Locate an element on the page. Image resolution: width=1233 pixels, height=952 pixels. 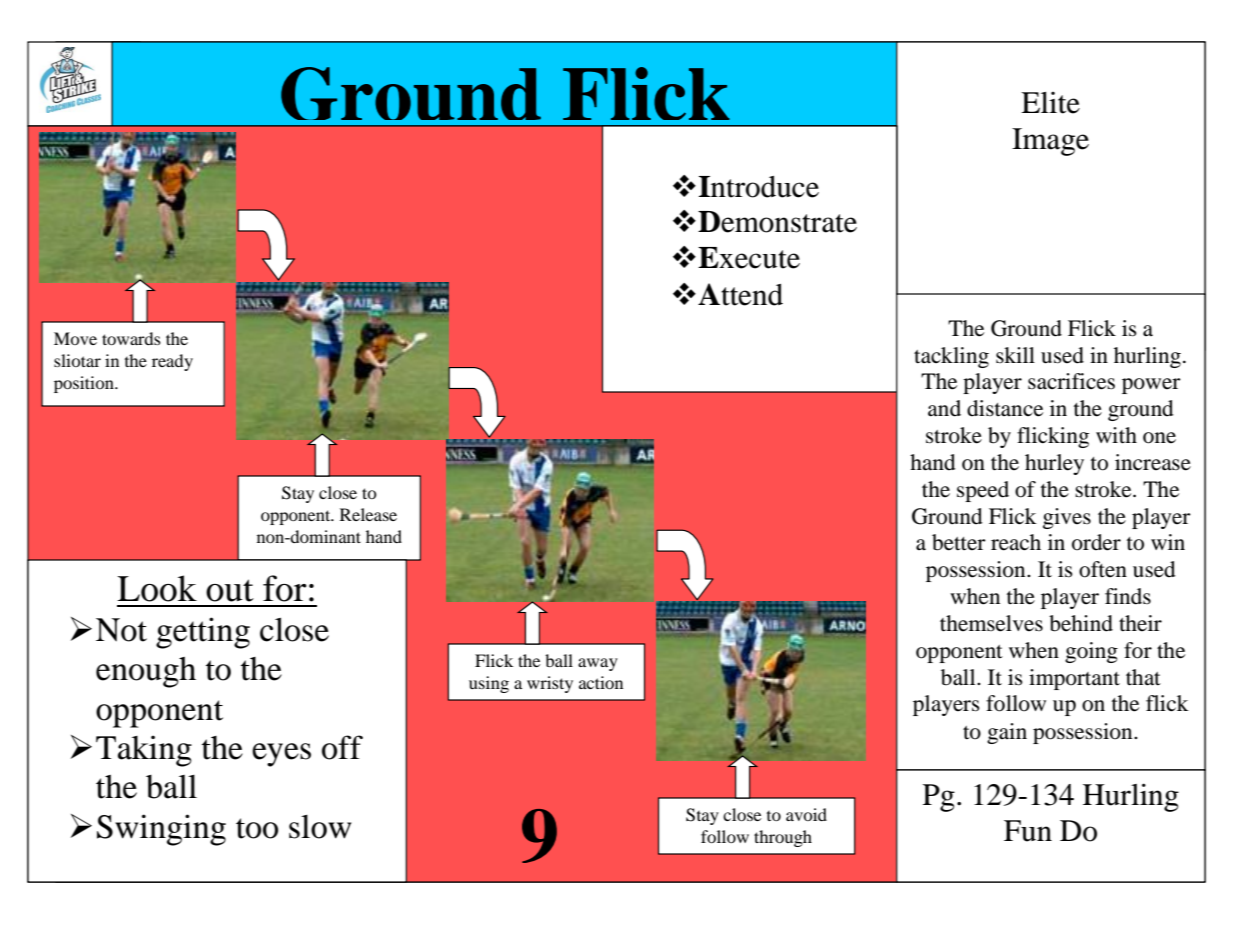
speed is located at coordinates (983, 491).
